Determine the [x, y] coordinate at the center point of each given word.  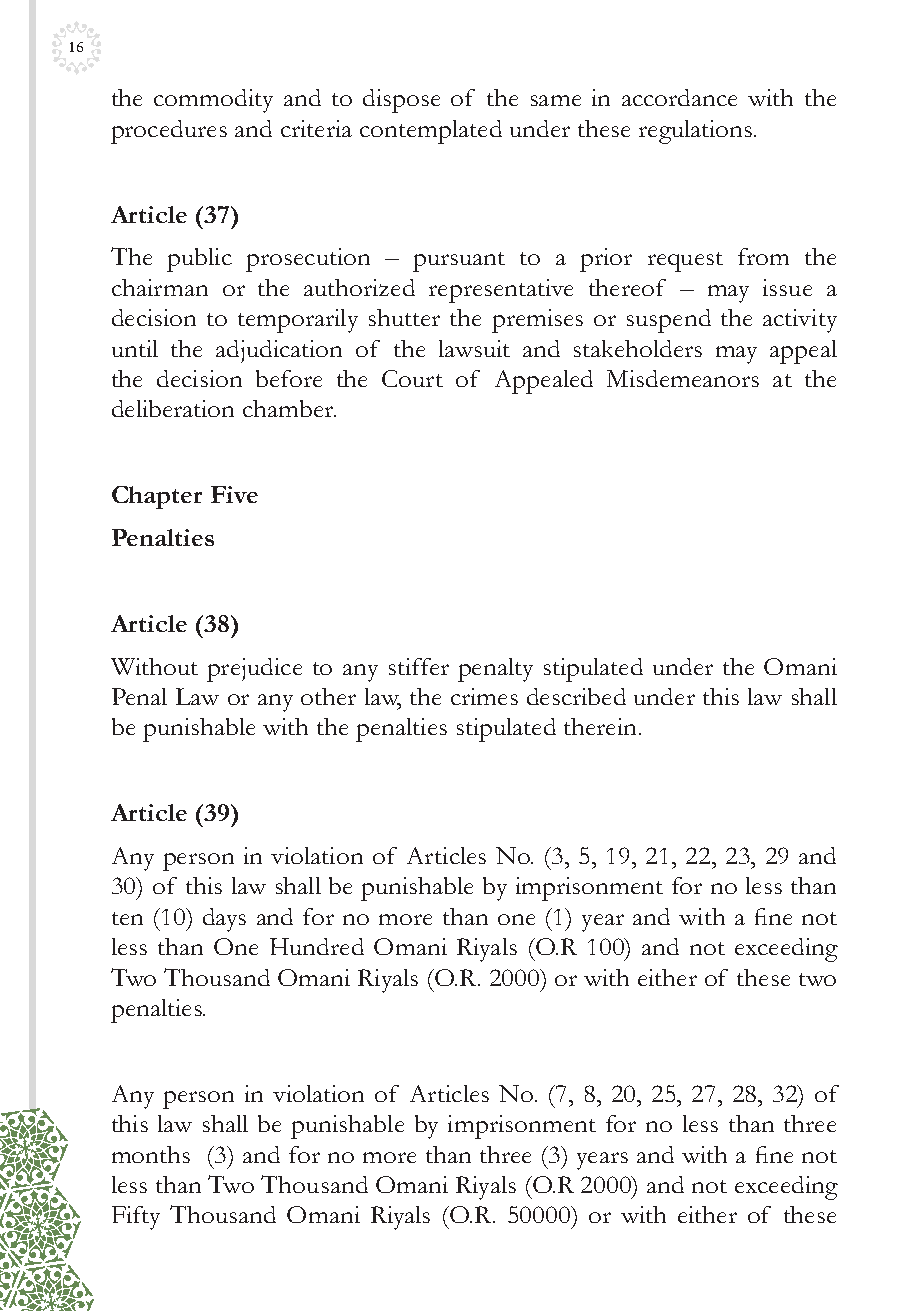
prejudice [254, 670]
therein [600, 726]
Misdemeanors [683, 378]
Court [412, 378]
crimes [484, 696]
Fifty [136, 1218]
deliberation [173, 408]
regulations [697, 132]
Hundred [317, 946]
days [224, 920]
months [151, 1154]
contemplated [431, 132]
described [576, 696]
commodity [213, 101]
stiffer [419, 666]
